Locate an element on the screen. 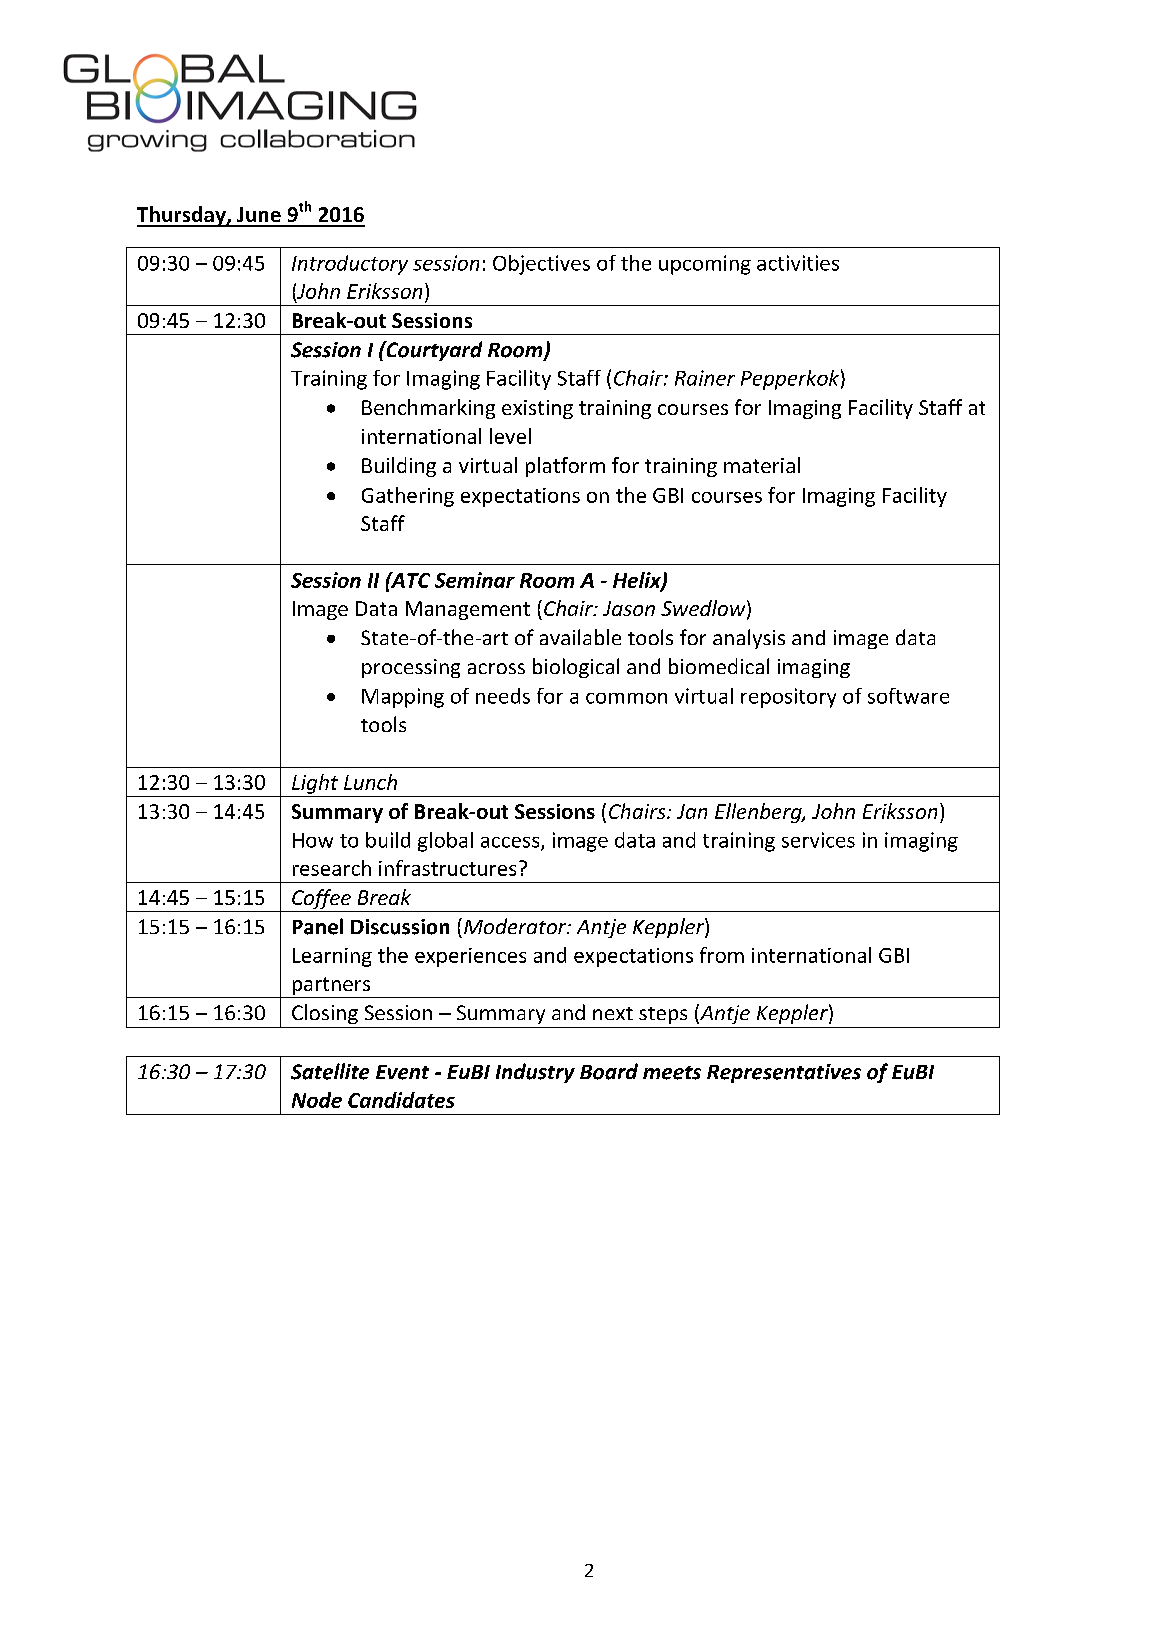 Image resolution: width=1152 pixels, height=1630 pixels. Mapping is located at coordinates (403, 698).
